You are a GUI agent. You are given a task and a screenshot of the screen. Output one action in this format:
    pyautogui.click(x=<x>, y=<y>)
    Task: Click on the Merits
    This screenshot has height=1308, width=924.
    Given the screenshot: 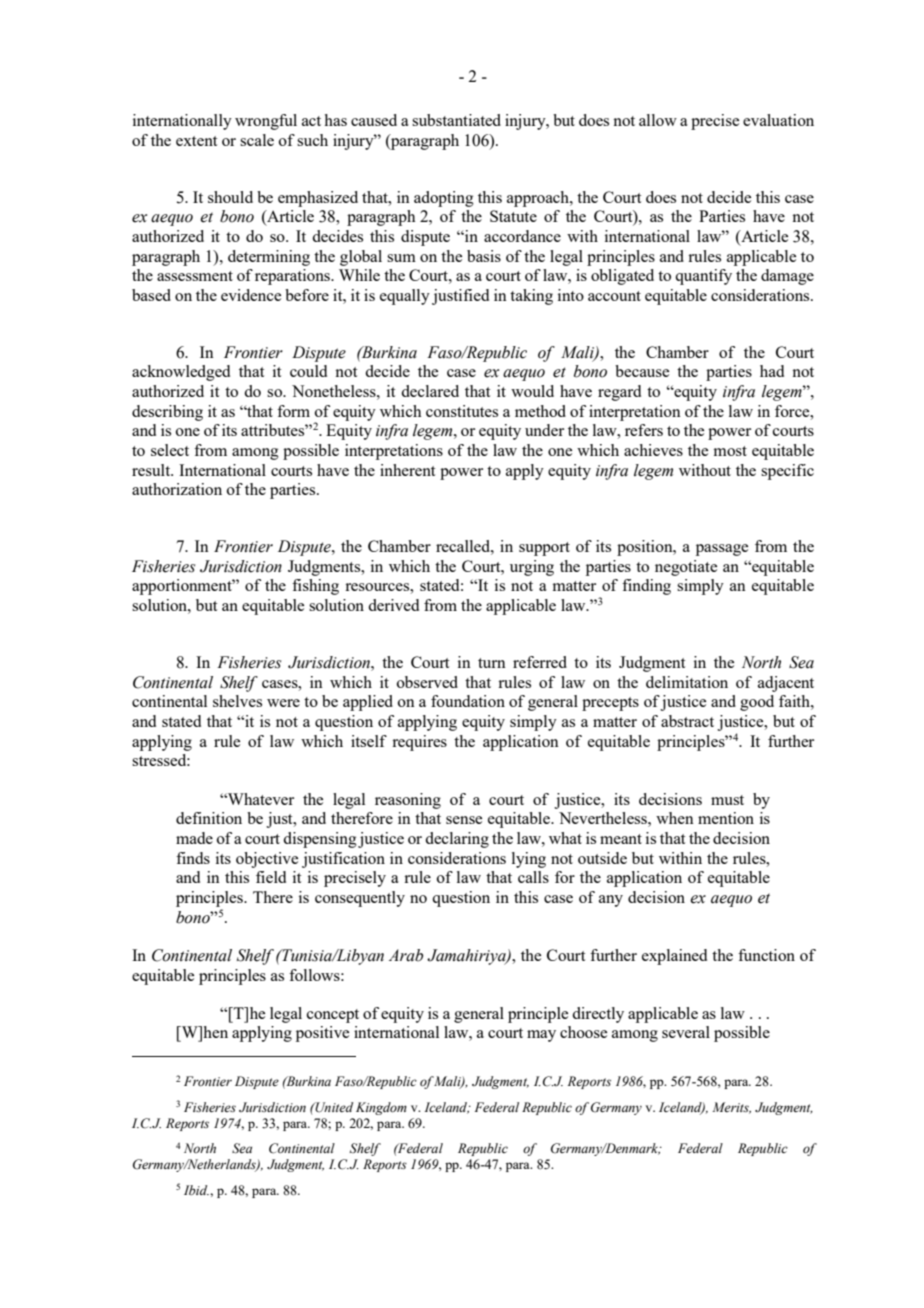 What is the action you would take?
    pyautogui.click(x=731, y=1108)
